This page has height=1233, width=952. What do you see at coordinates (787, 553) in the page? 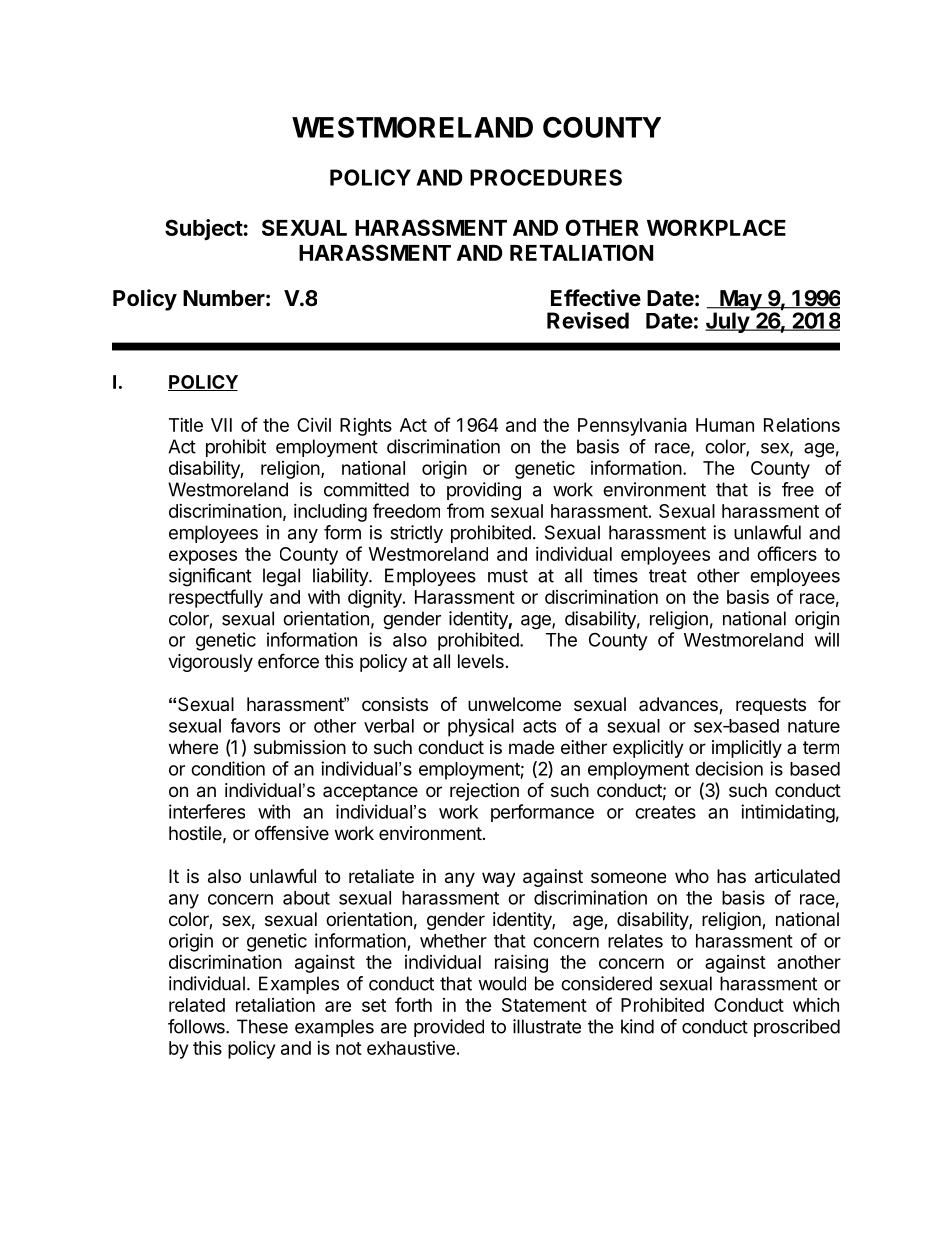
I see `officers` at bounding box center [787, 553].
